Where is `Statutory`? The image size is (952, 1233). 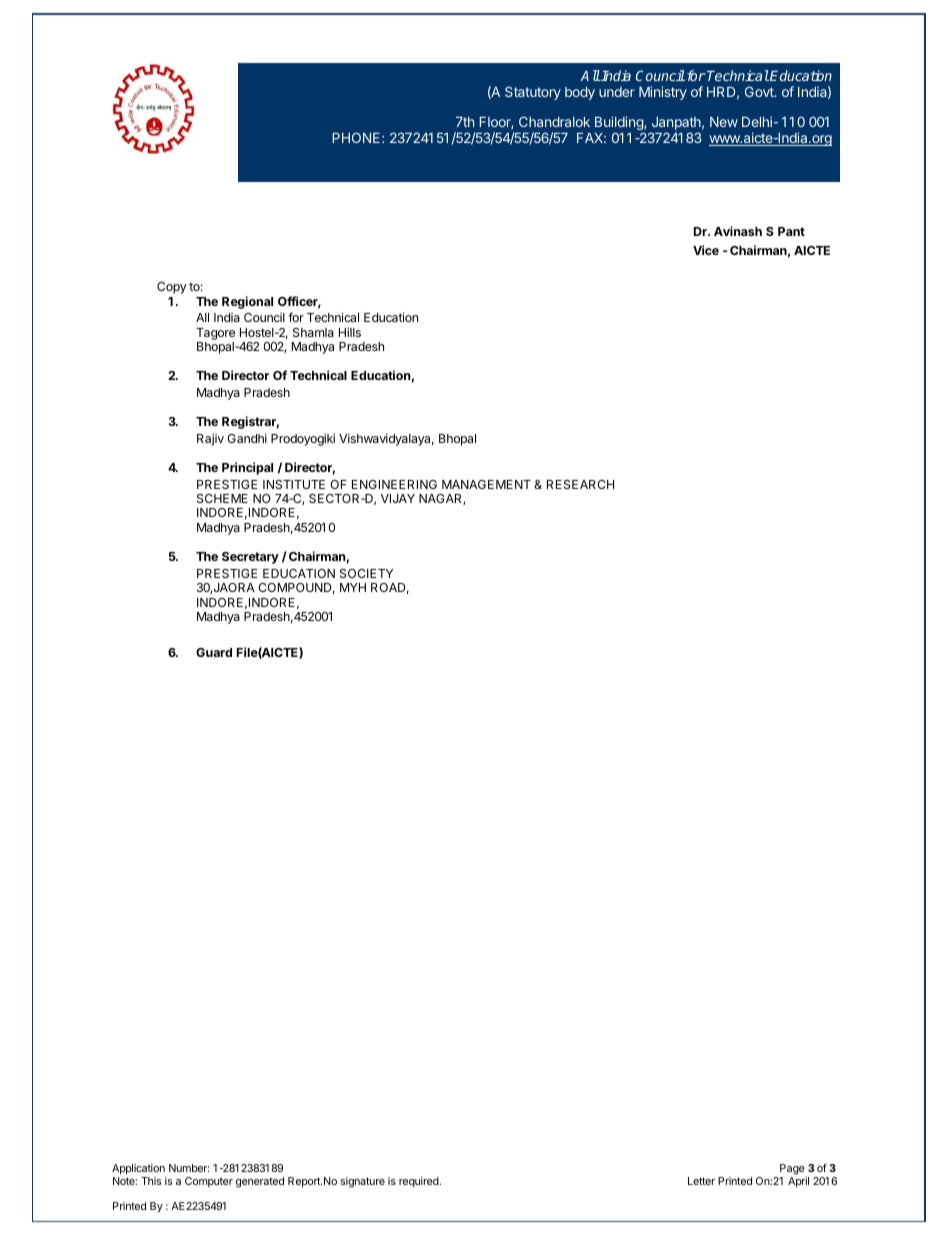 Statutory is located at coordinates (533, 93).
